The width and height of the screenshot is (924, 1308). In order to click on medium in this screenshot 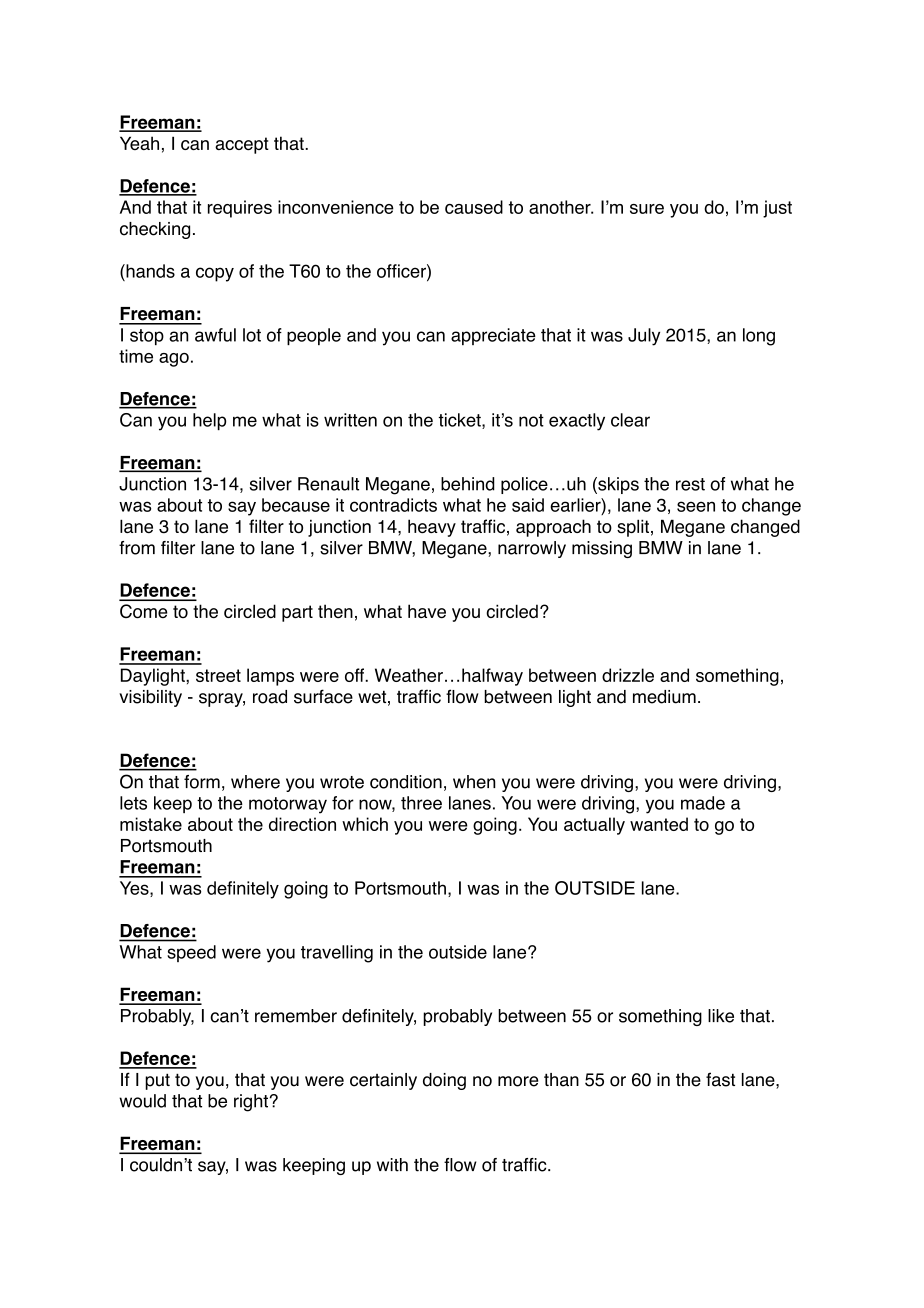, I will do `click(664, 697)`.
